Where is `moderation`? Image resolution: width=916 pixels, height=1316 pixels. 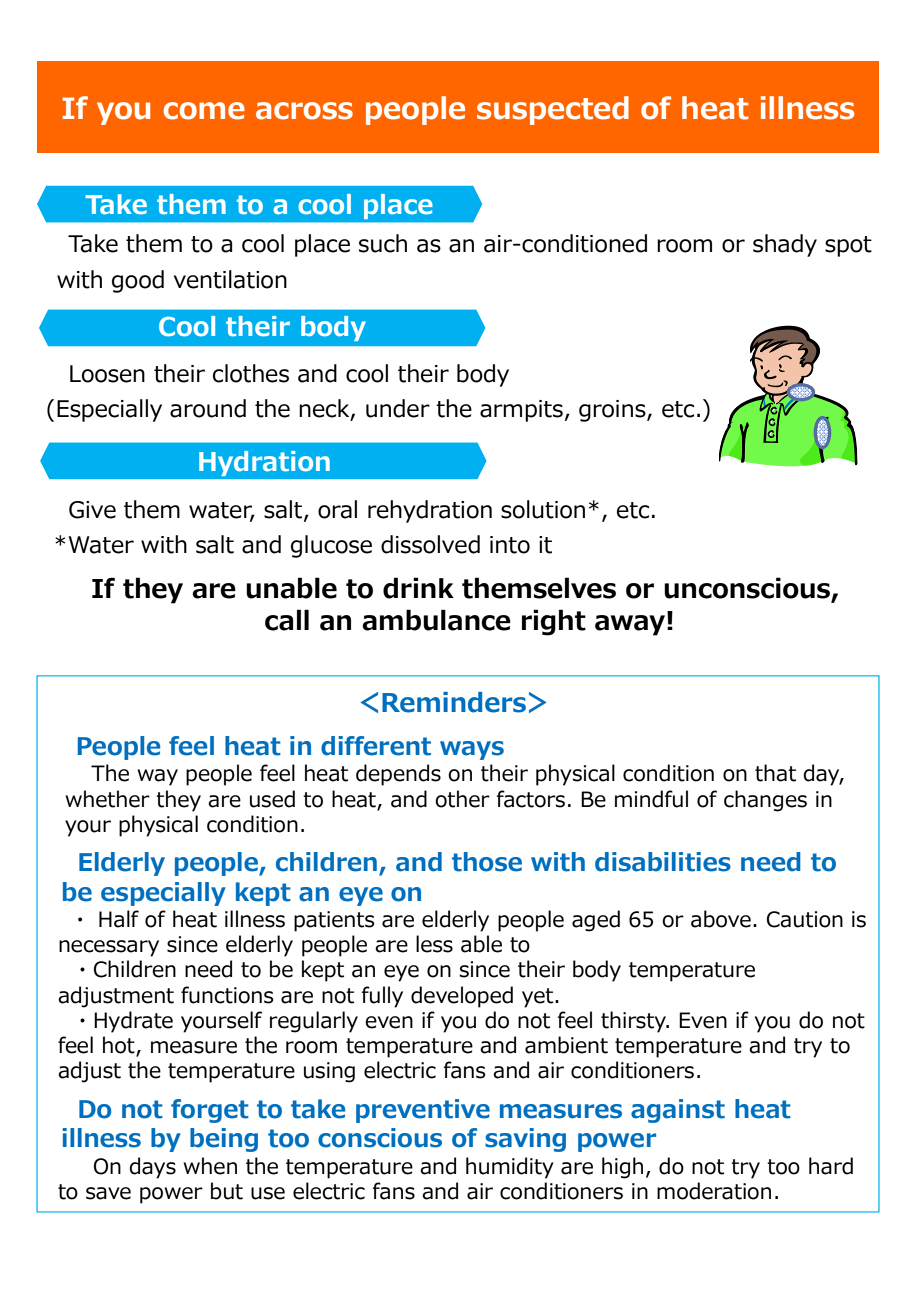
moderation is located at coordinates (714, 1191).
